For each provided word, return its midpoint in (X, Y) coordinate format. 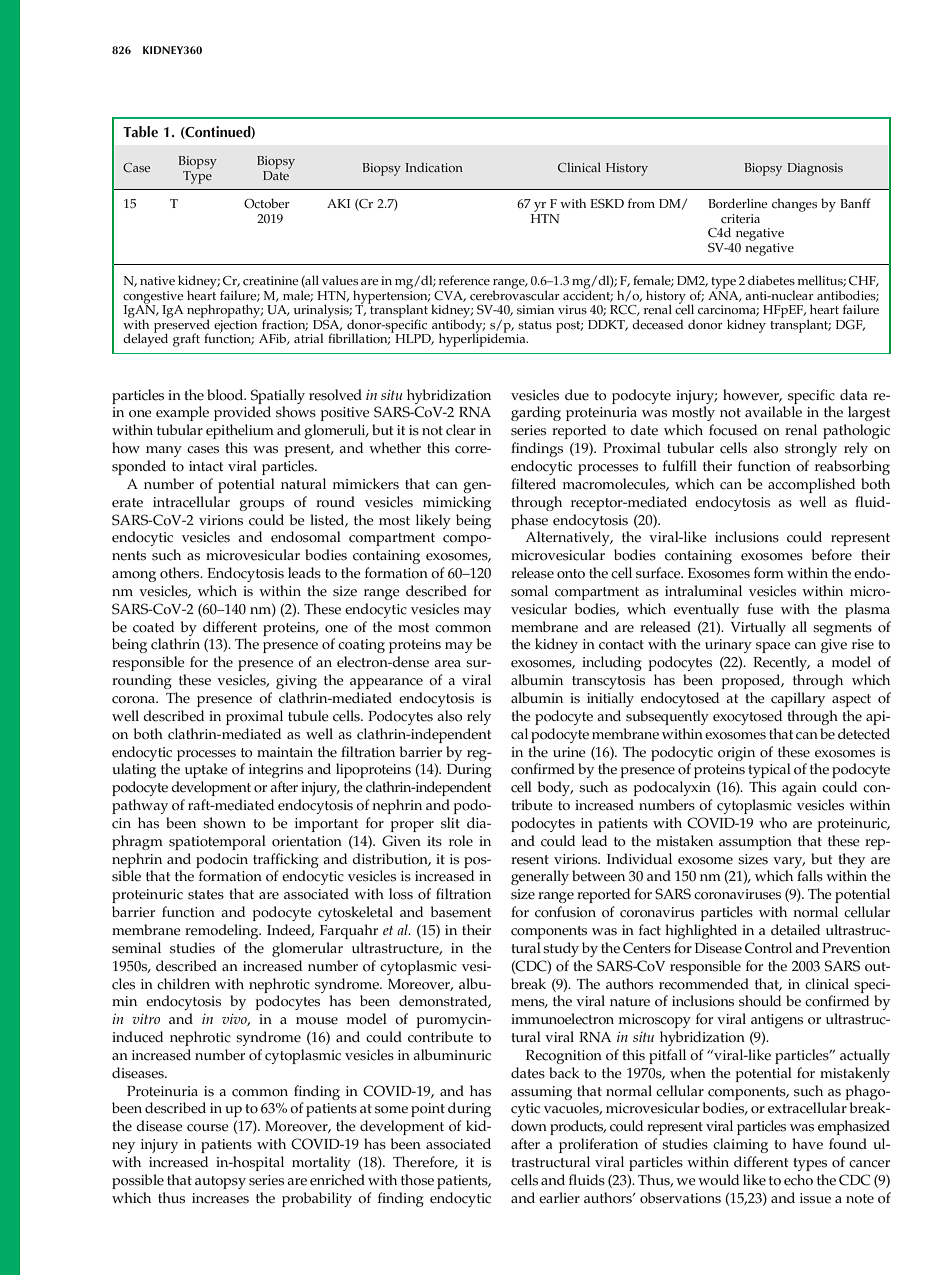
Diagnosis (815, 169)
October (267, 203)
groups (261, 505)
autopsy (220, 1182)
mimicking (457, 503)
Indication (434, 167)
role (461, 841)
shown (224, 823)
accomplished (812, 485)
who (773, 823)
